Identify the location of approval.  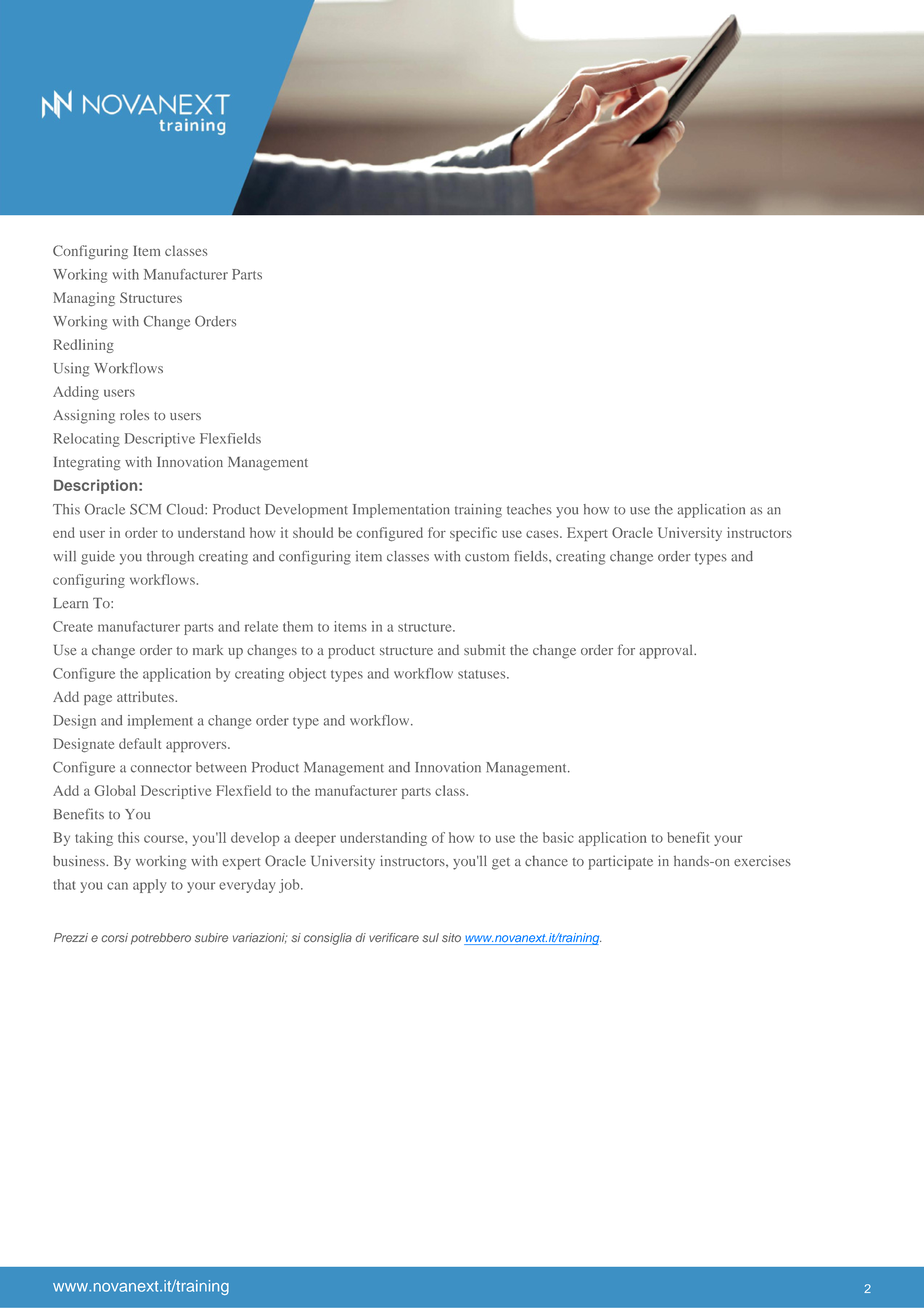
(667, 652).
